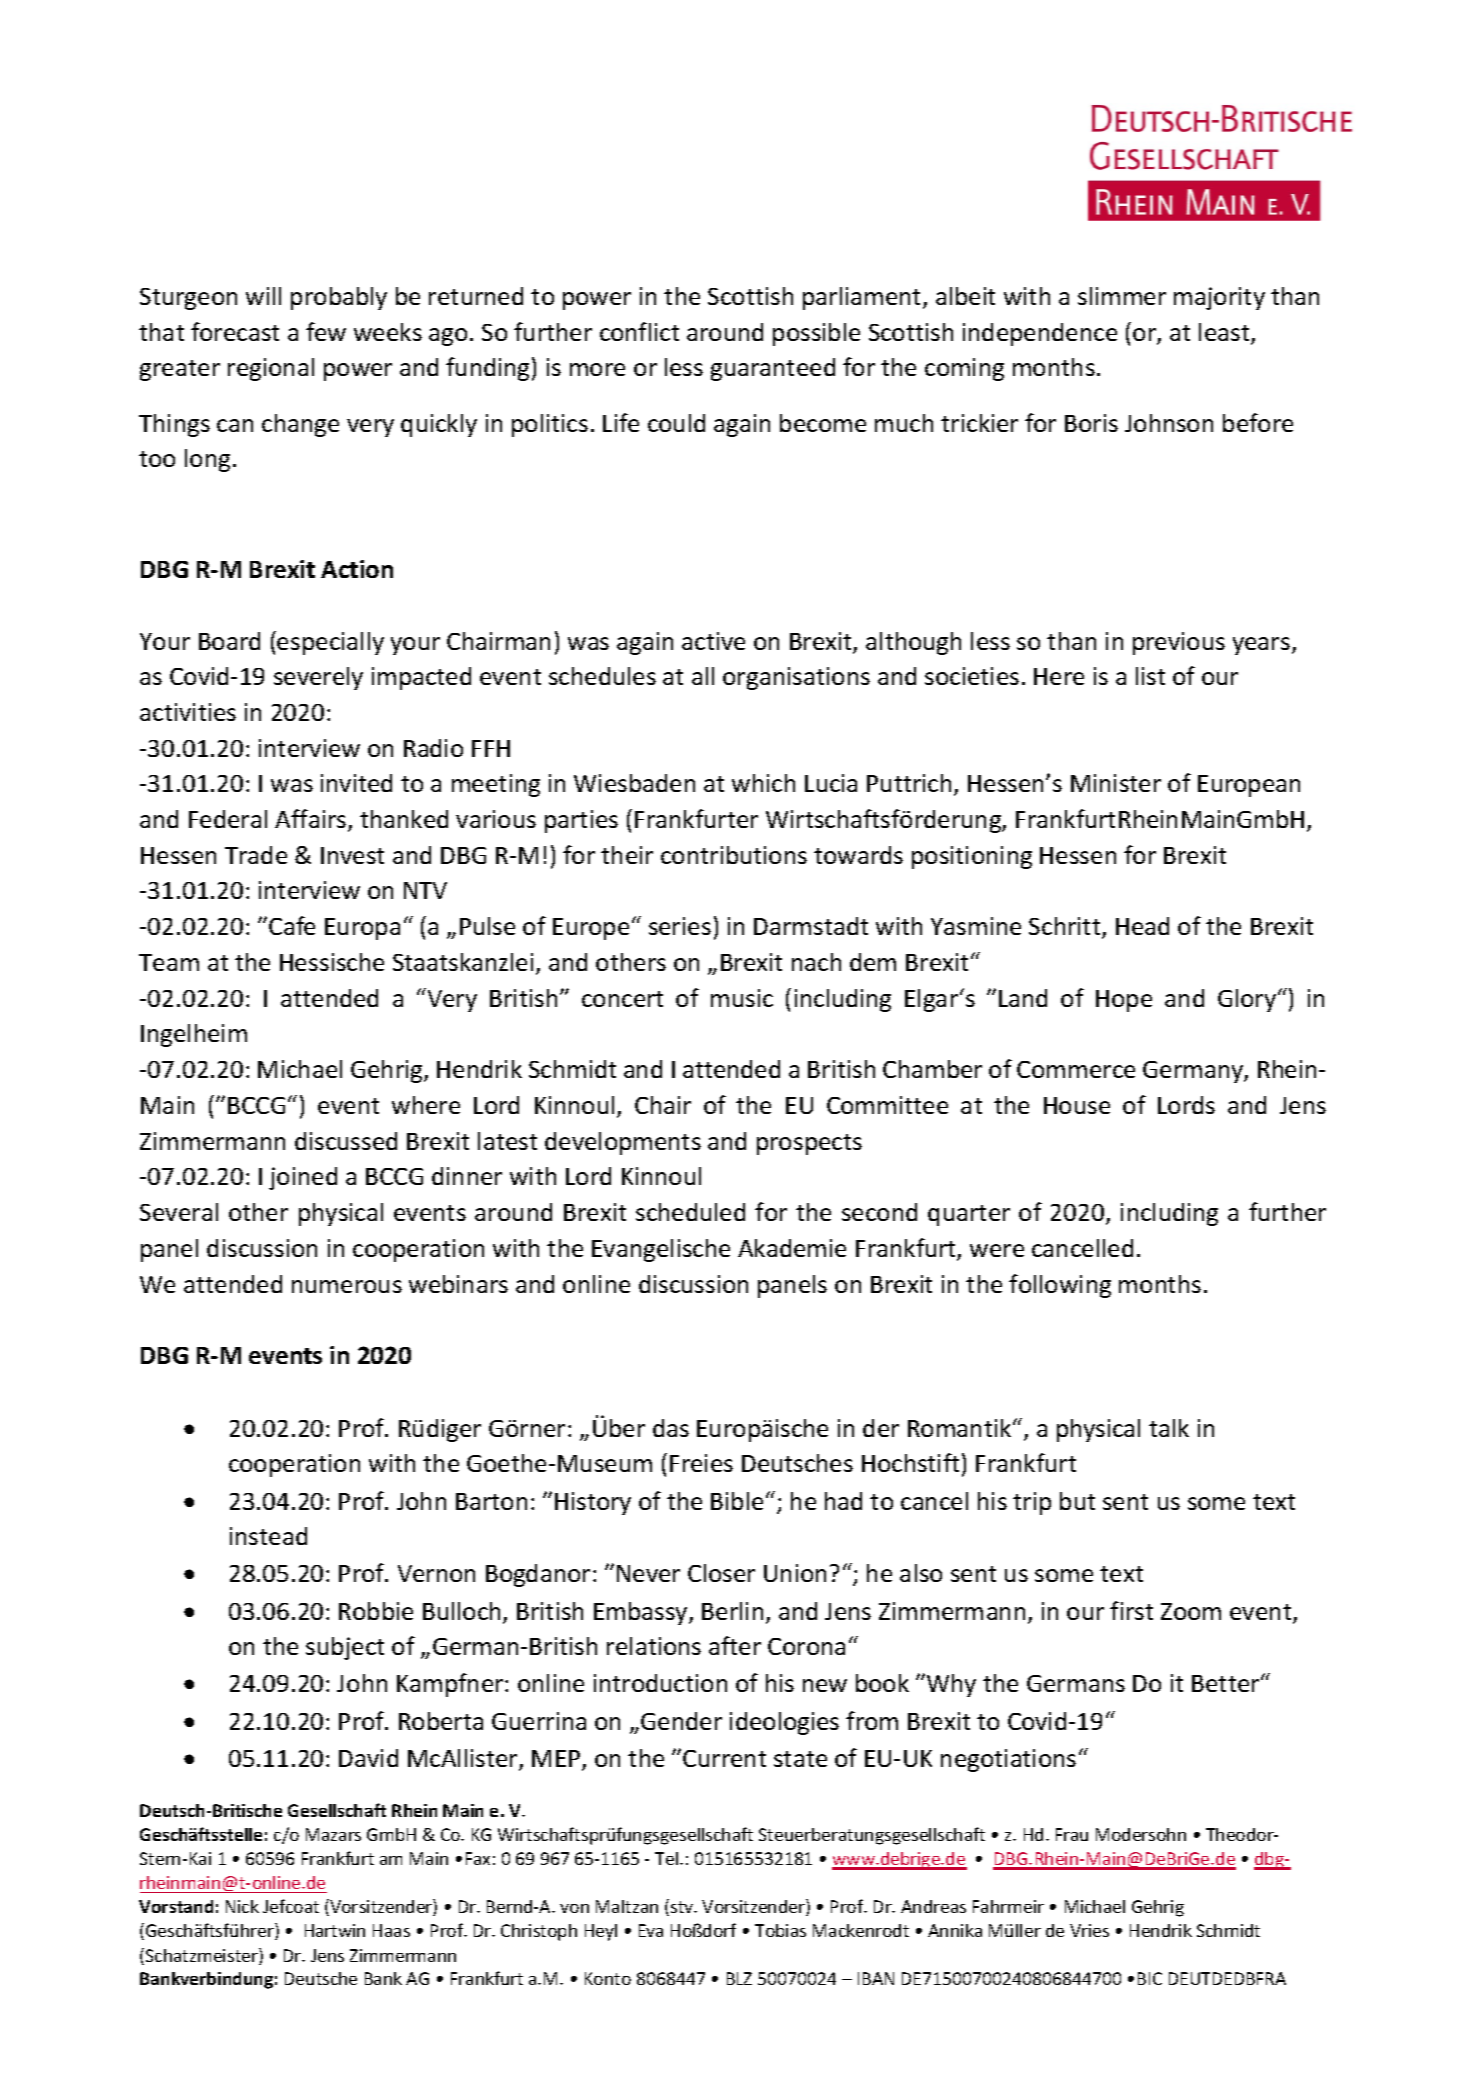 This page has width=1467, height=2075. I want to click on developments, so click(623, 1143).
